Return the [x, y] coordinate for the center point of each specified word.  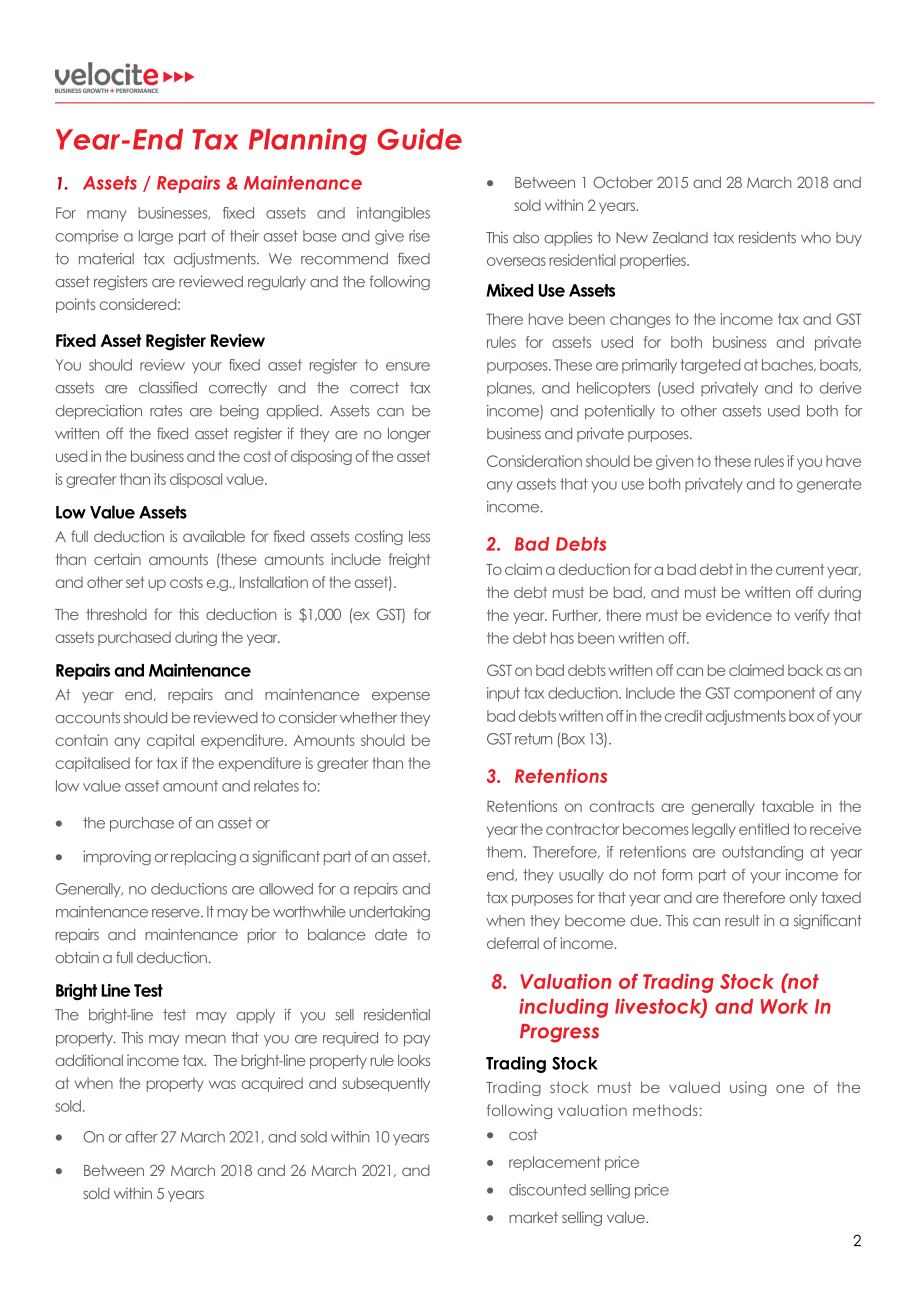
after [141, 1137]
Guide [419, 139]
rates [166, 411]
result [742, 921]
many [107, 216]
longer [409, 435]
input [503, 694]
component [774, 694]
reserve [177, 913]
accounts [88, 718]
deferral [513, 943]
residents [767, 237]
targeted [710, 366]
